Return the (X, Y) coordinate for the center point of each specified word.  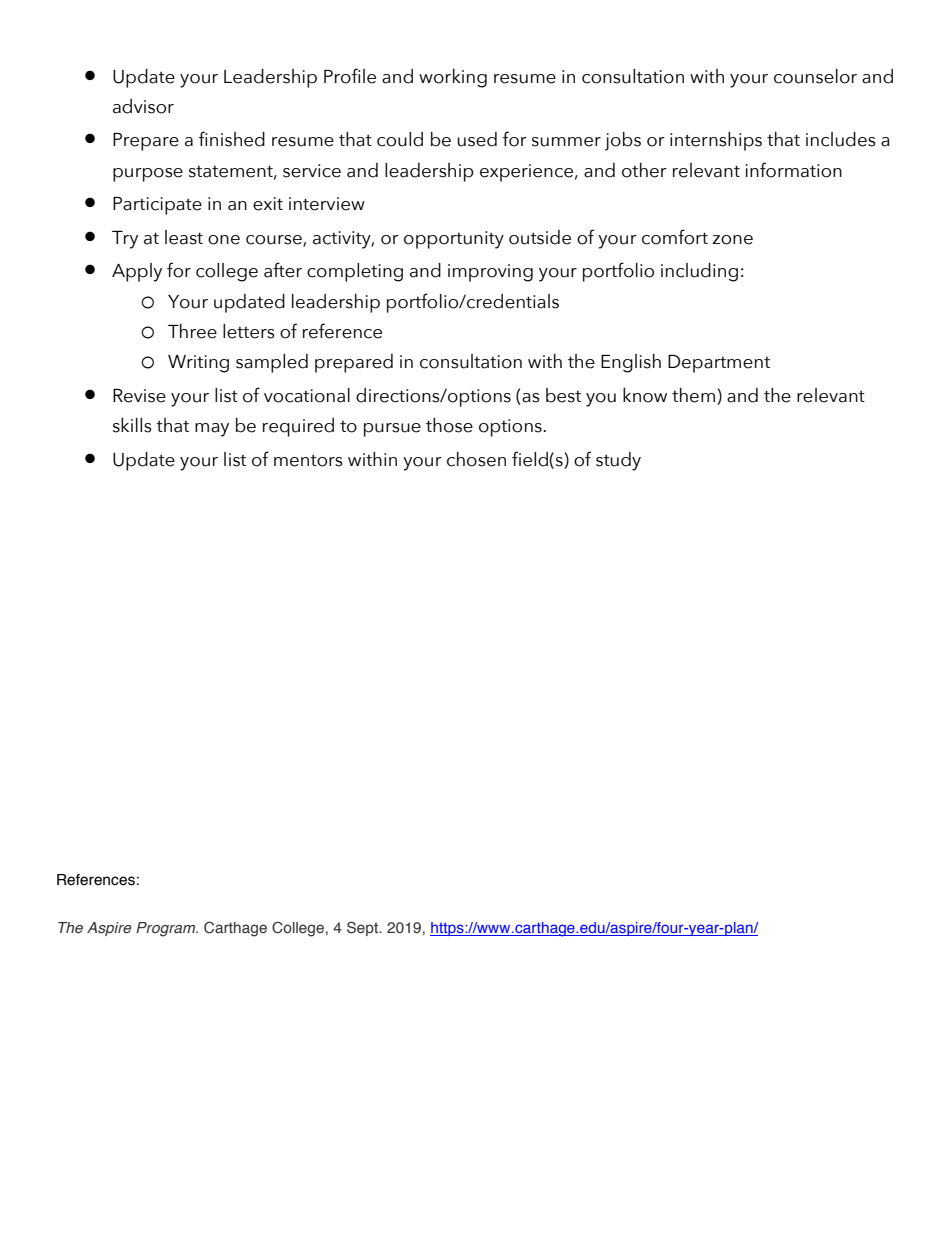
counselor (815, 76)
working (453, 78)
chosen (476, 459)
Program (167, 929)
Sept (364, 928)
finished (232, 139)
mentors (308, 461)
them (693, 395)
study (618, 461)
